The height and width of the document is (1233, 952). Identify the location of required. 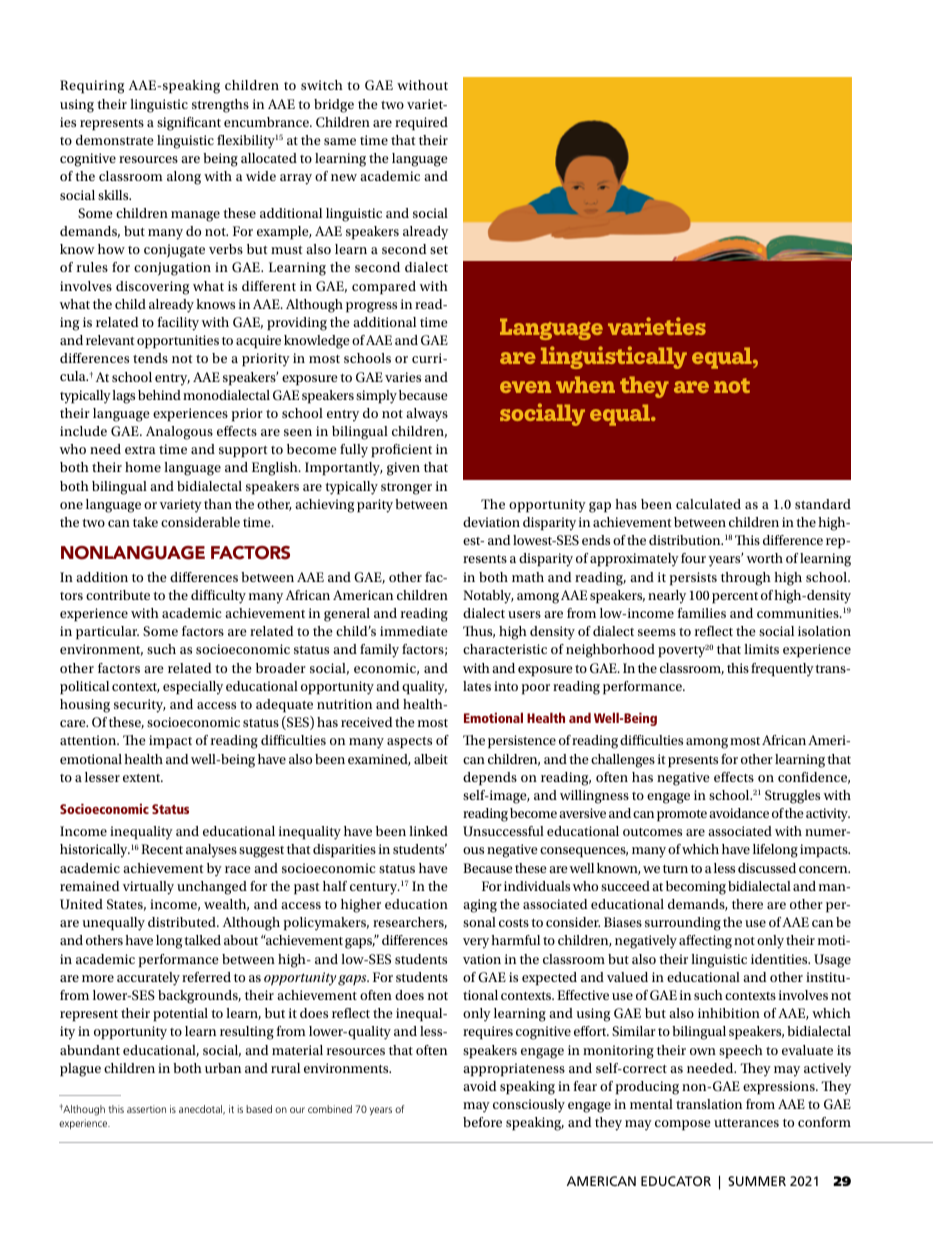
(421, 124).
